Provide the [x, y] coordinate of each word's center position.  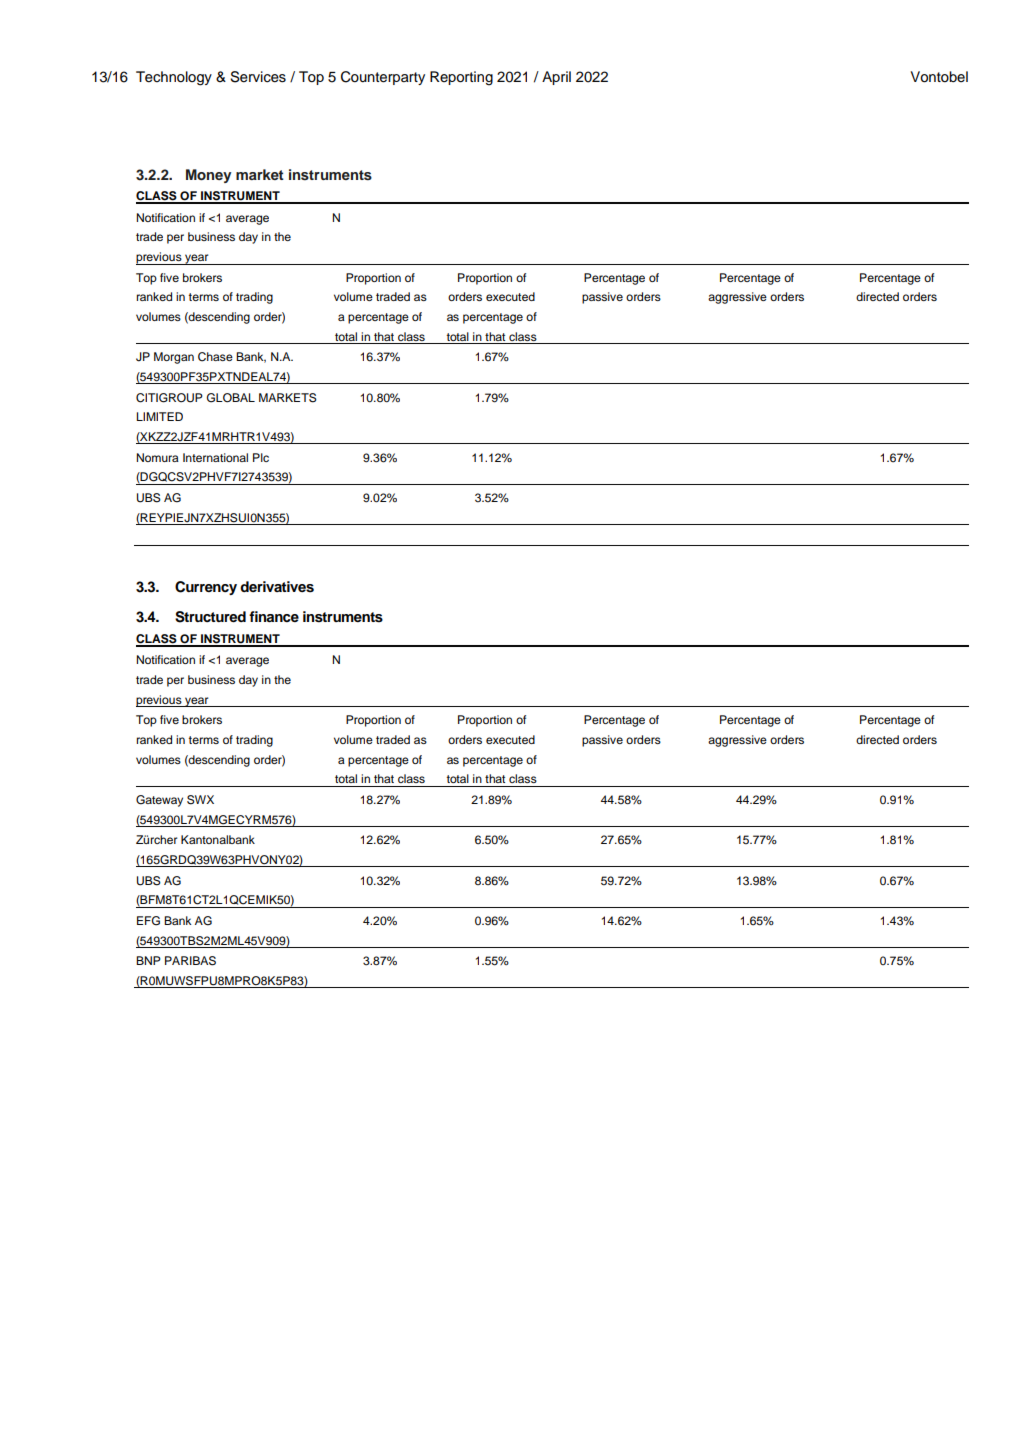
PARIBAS [190, 961]
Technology [174, 78]
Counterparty [383, 78]
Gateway [159, 801]
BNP [148, 960]
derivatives [277, 587]
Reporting [461, 78]
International [215, 457]
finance [274, 616]
